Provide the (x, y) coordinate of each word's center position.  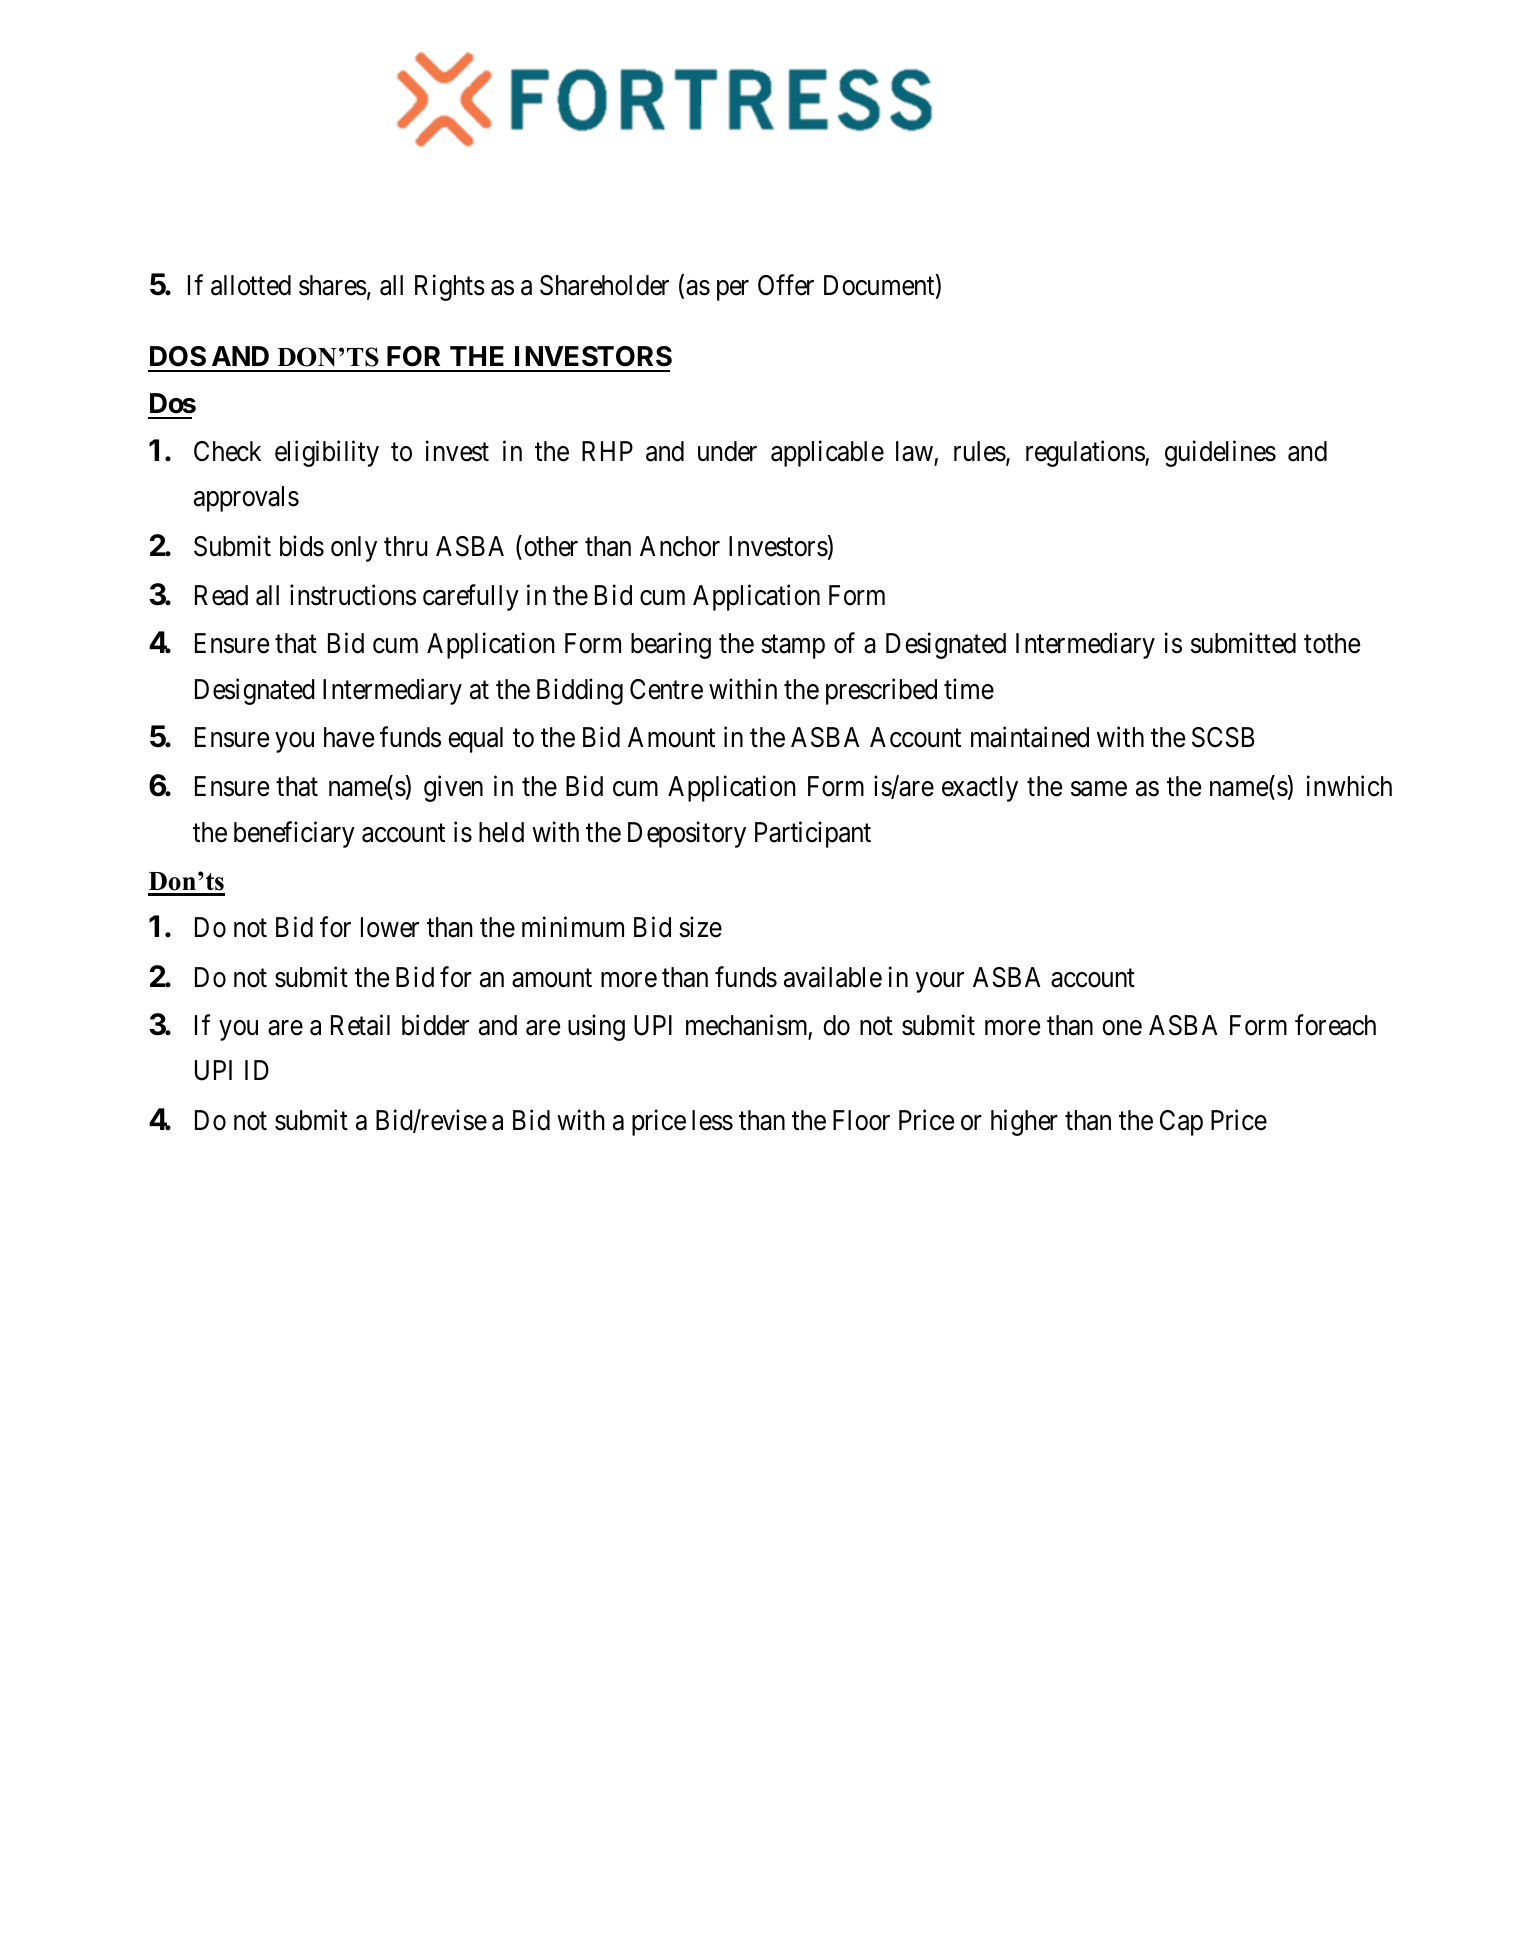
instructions (353, 595)
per (733, 290)
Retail (360, 1025)
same (1099, 789)
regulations (1086, 454)
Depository (687, 834)
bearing (671, 645)
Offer (786, 285)
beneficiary (294, 834)
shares (333, 285)
